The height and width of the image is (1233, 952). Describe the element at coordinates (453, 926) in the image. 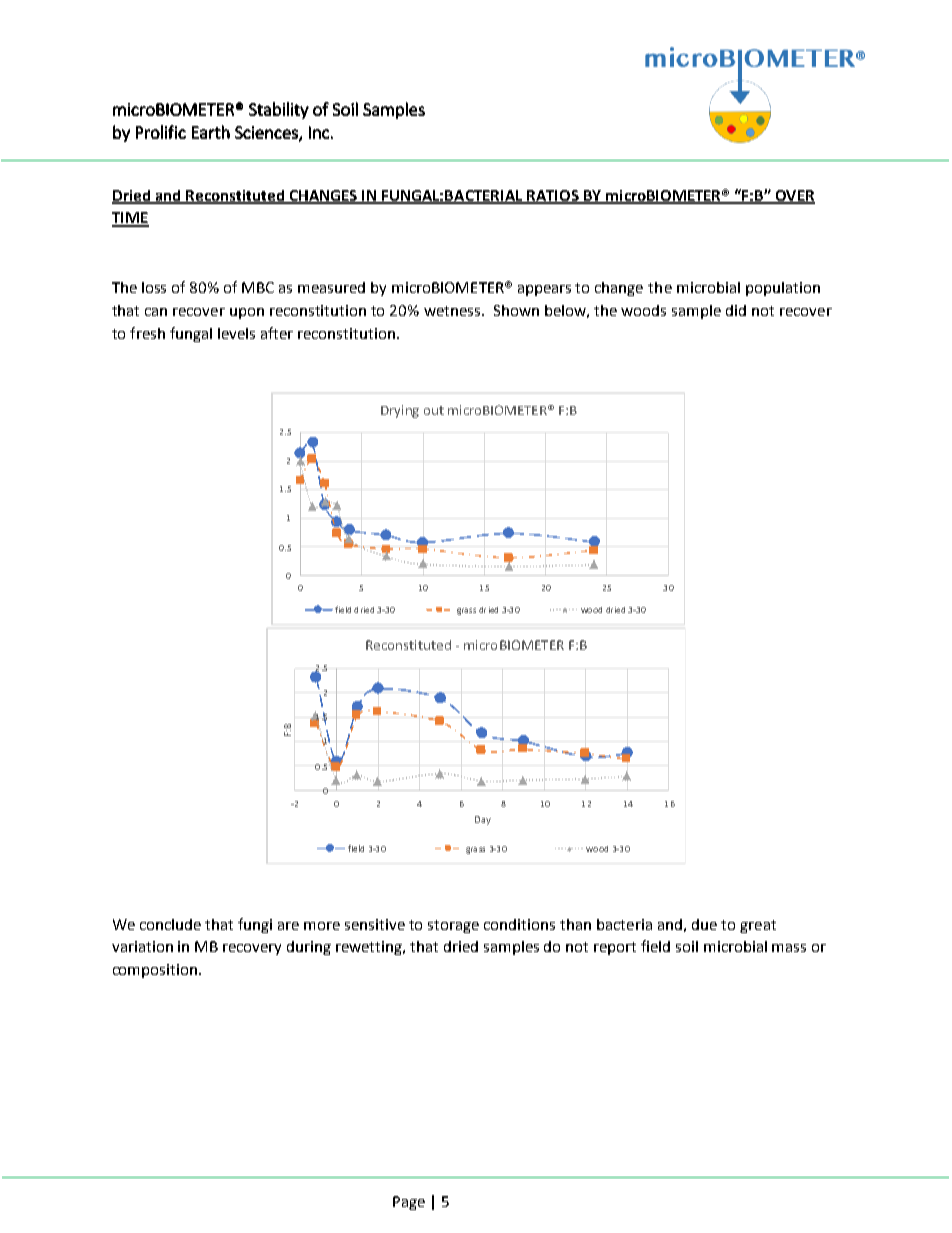

I see `storage` at that location.
